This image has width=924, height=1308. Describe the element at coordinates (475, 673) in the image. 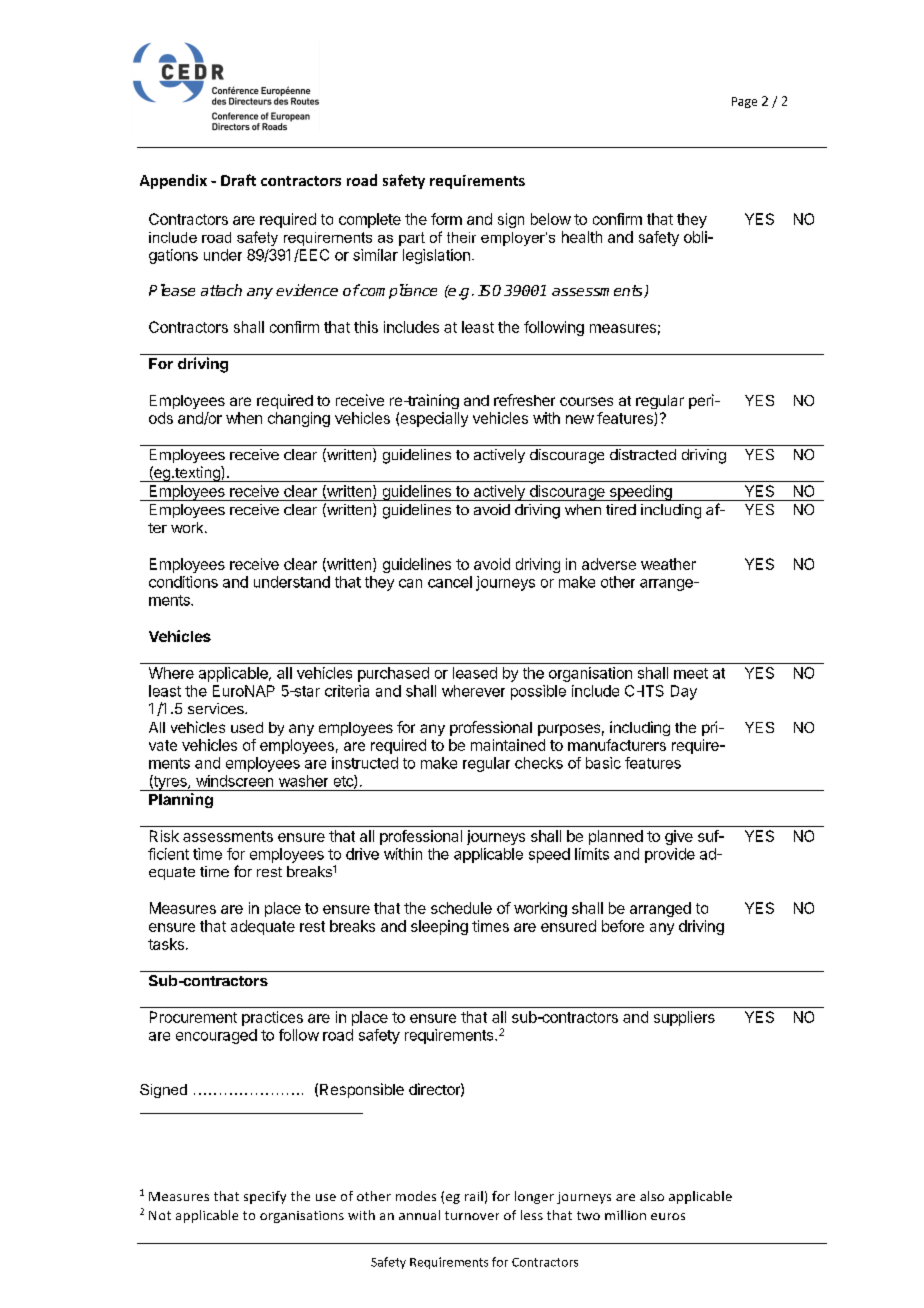

I see `leased` at that location.
